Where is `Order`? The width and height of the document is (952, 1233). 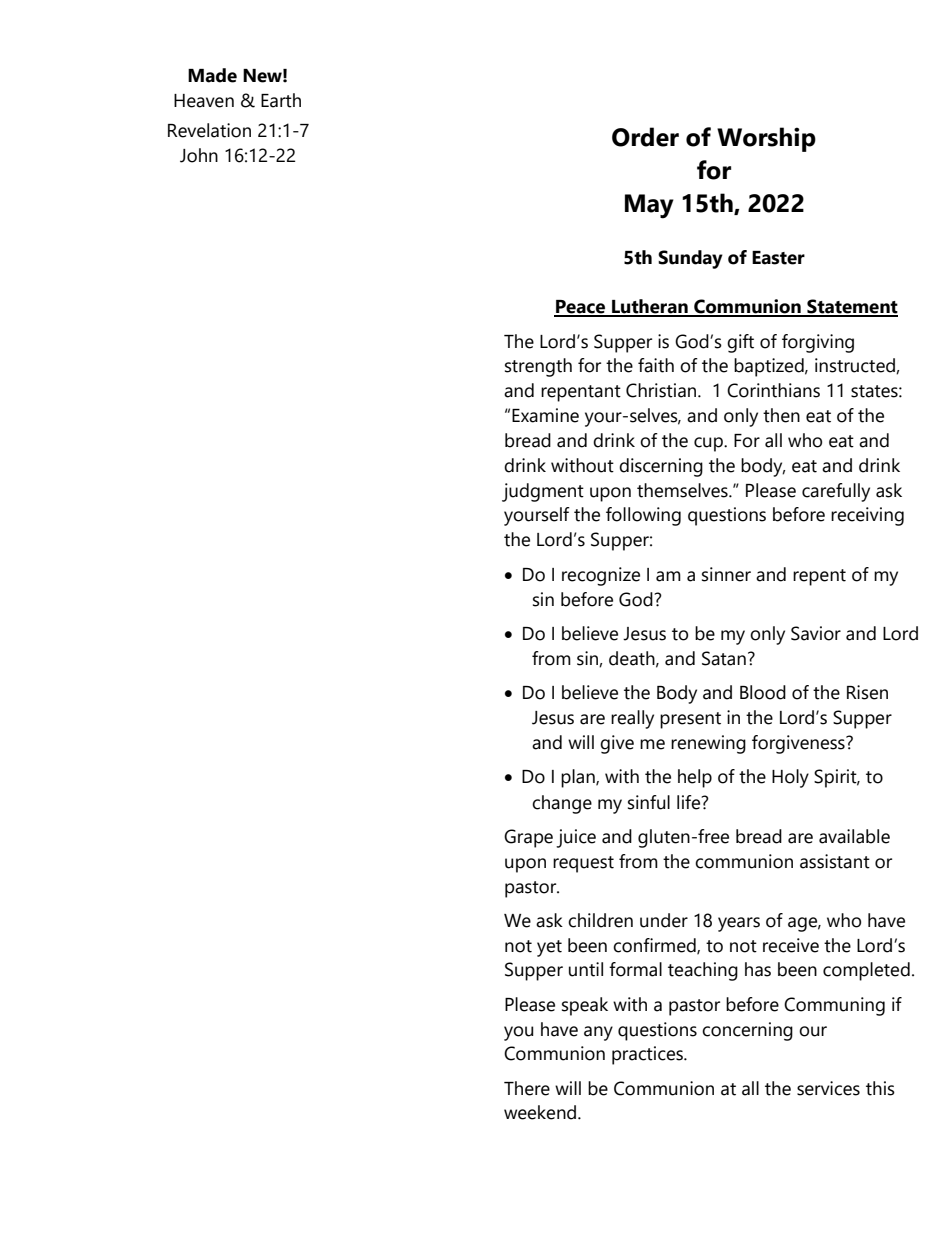 Order is located at coordinates (645, 137).
